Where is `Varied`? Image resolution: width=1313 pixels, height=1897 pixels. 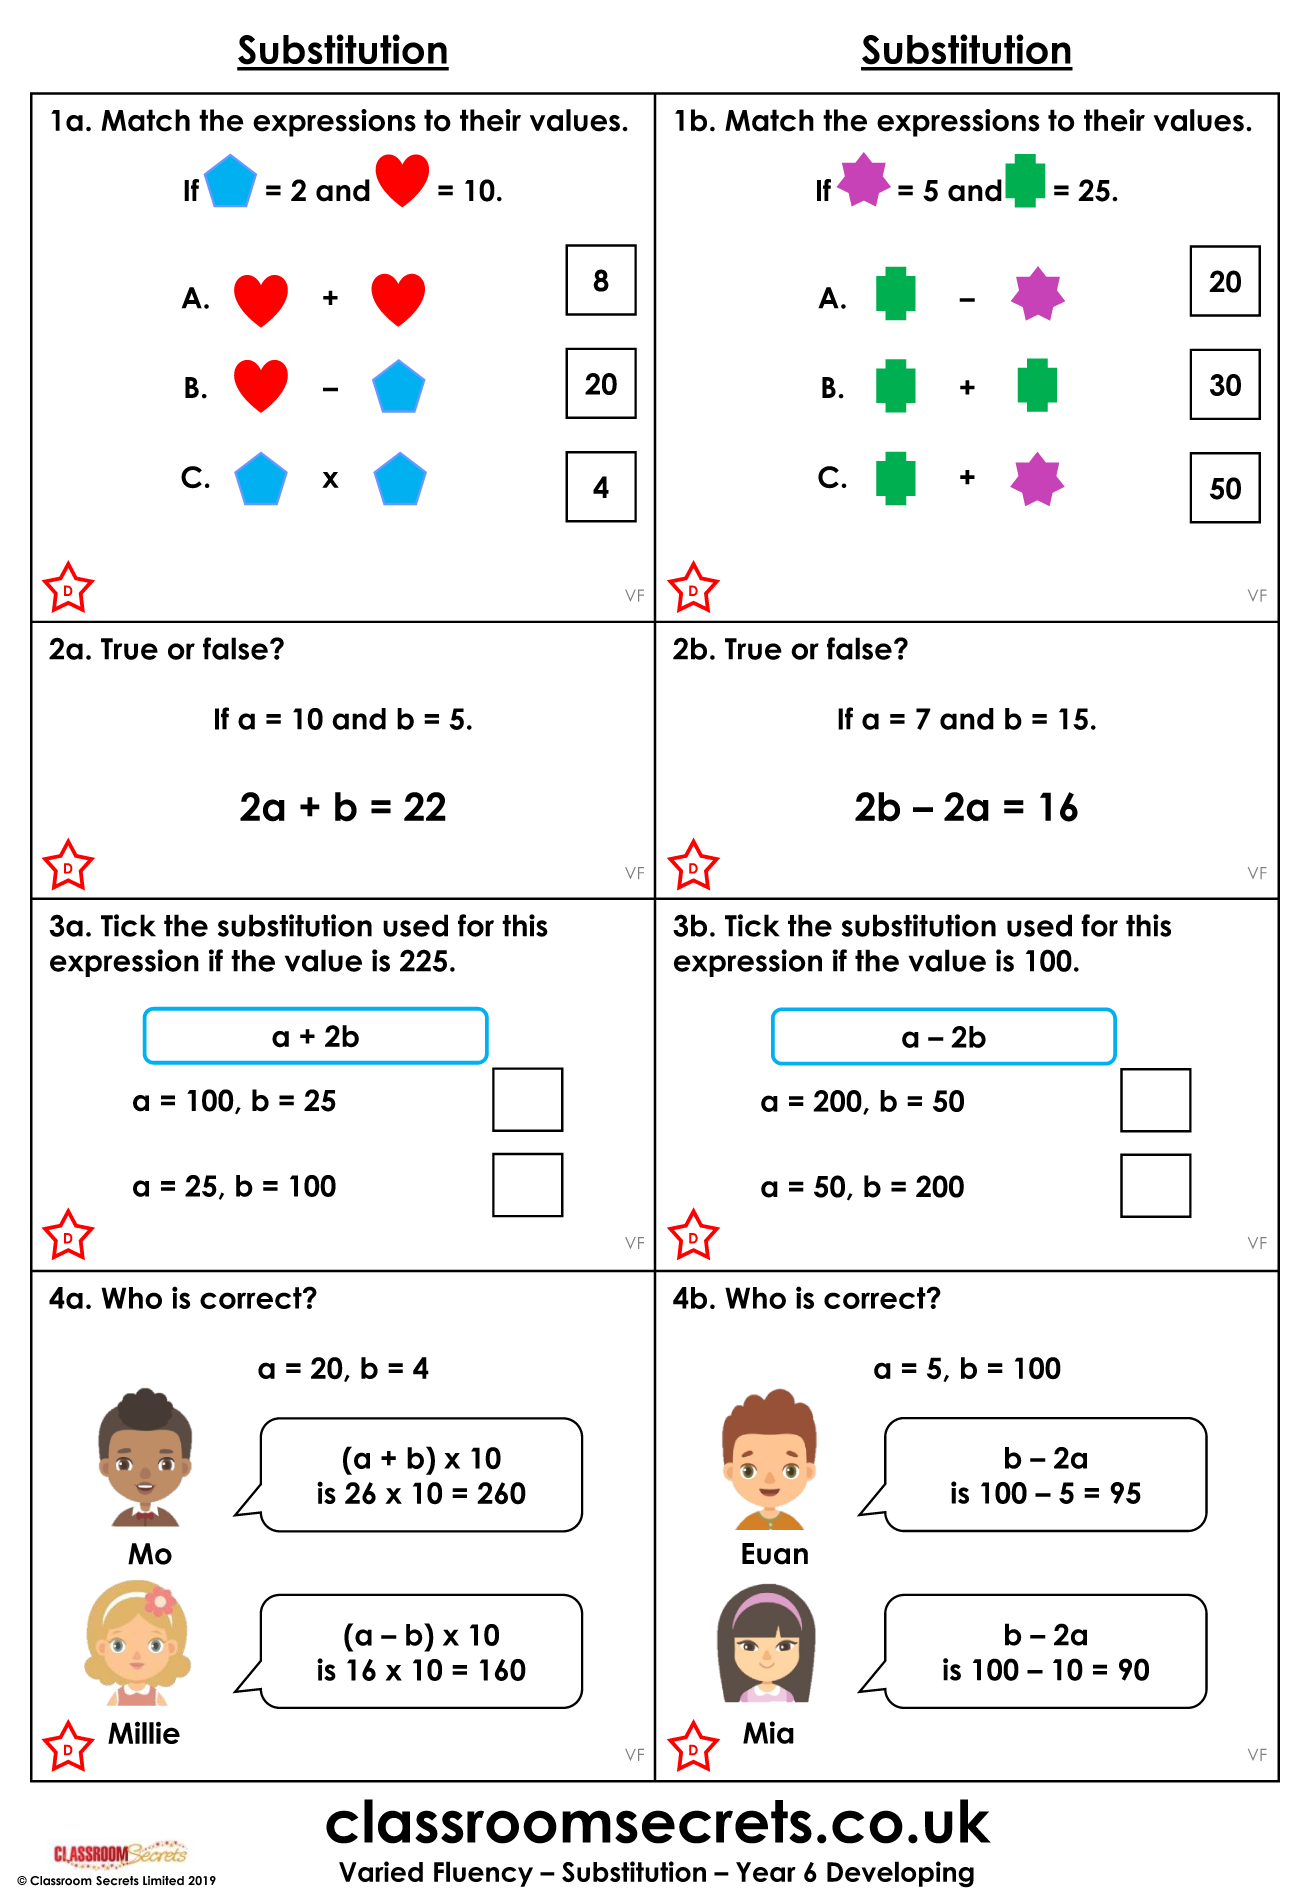 Varied is located at coordinates (381, 1871).
